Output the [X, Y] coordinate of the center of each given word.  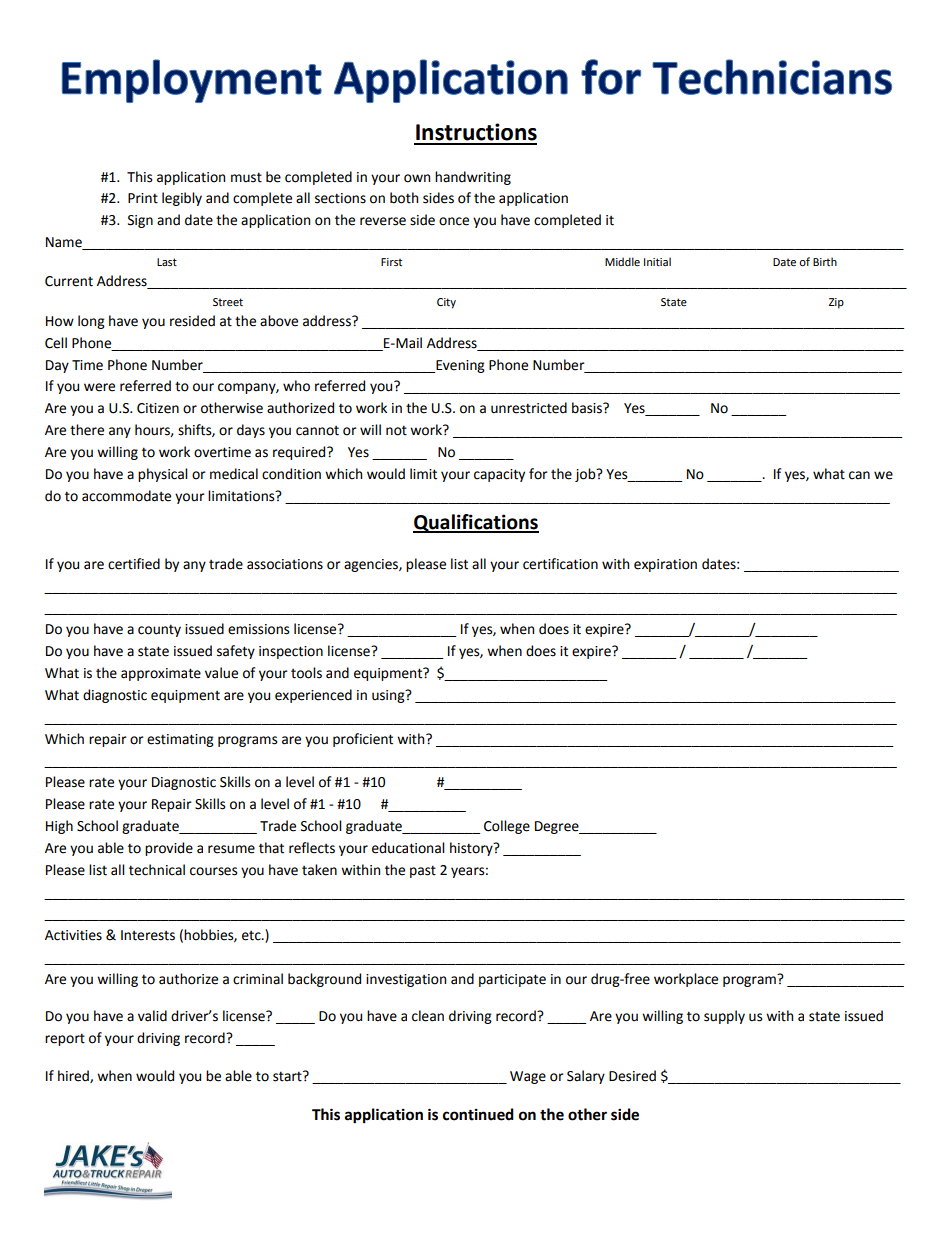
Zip [836, 303]
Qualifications [476, 523]
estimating [180, 740]
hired [74, 1076]
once [454, 221]
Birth [825, 261]
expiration [665, 565]
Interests [148, 935]
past [423, 871]
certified [134, 564]
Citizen [158, 408]
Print [143, 198]
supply [724, 1017]
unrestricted [529, 408]
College [507, 827]
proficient [363, 740]
